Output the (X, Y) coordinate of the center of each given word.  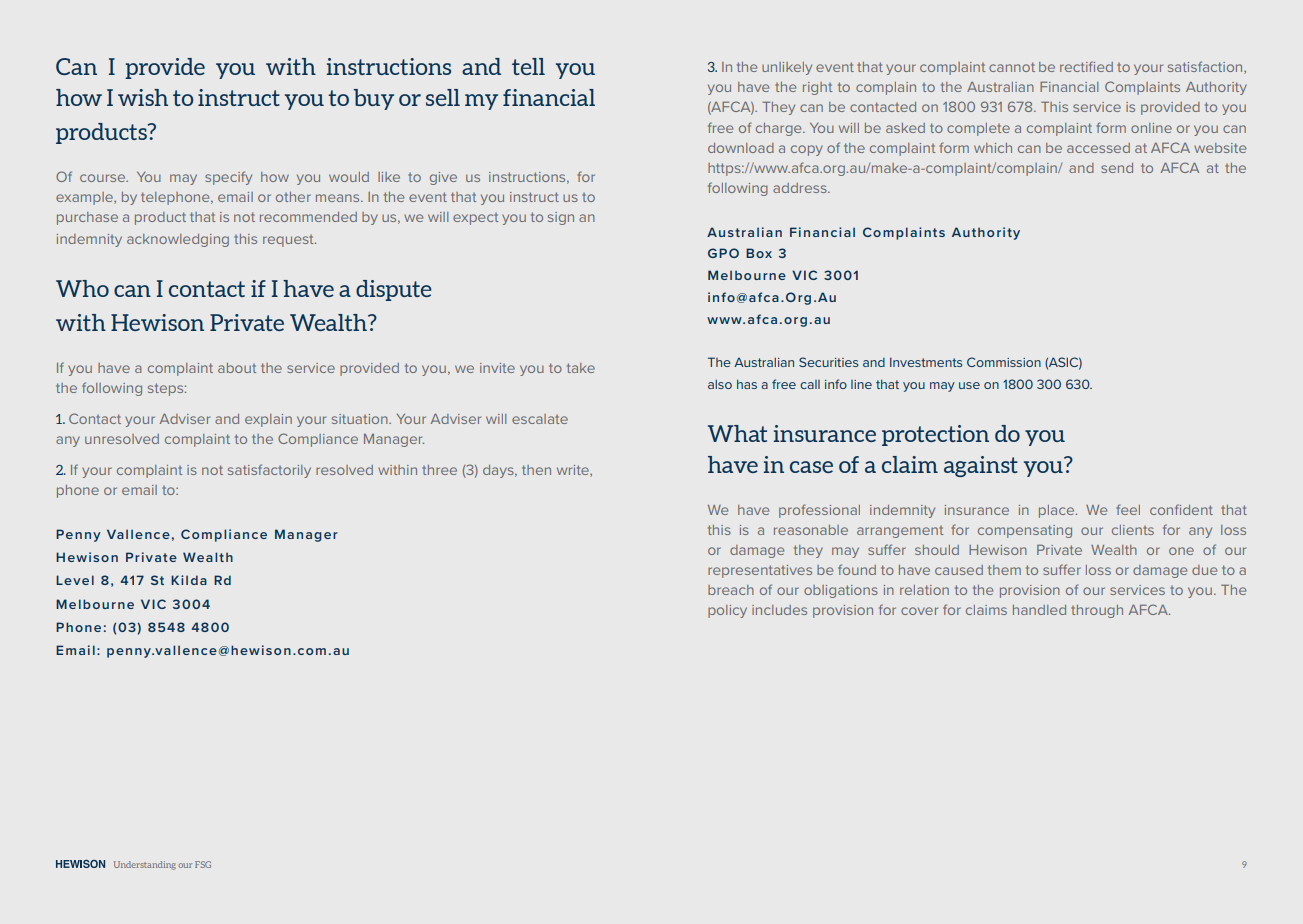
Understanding (145, 865)
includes (779, 610)
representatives (760, 571)
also (720, 384)
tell (528, 66)
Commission (1004, 362)
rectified (1086, 66)
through (1097, 611)
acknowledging (178, 240)
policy (727, 611)
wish (143, 97)
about (237, 368)
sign (561, 218)
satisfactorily (269, 471)
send (1117, 168)
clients (1133, 530)
